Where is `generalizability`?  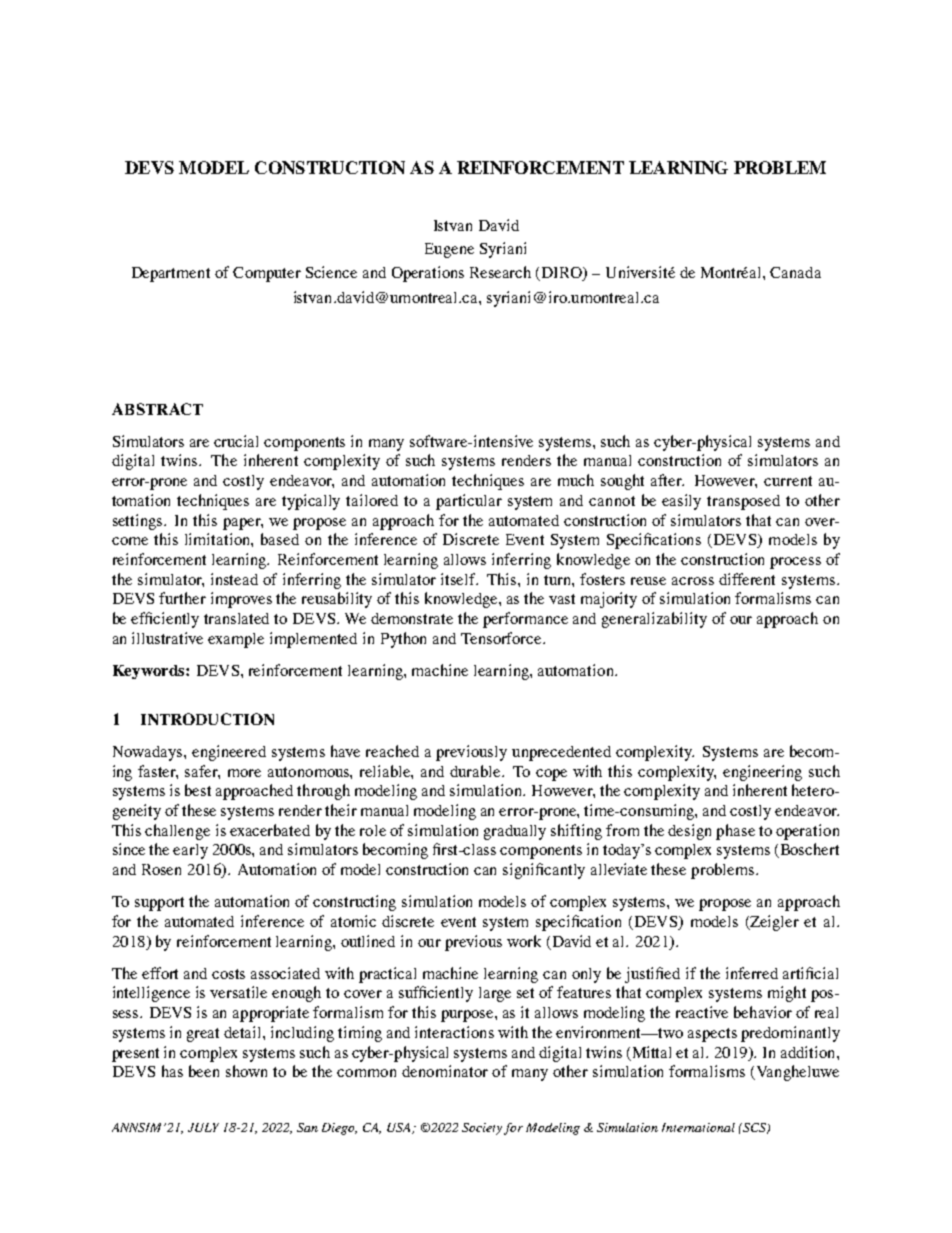 generalizability is located at coordinates (654, 620).
